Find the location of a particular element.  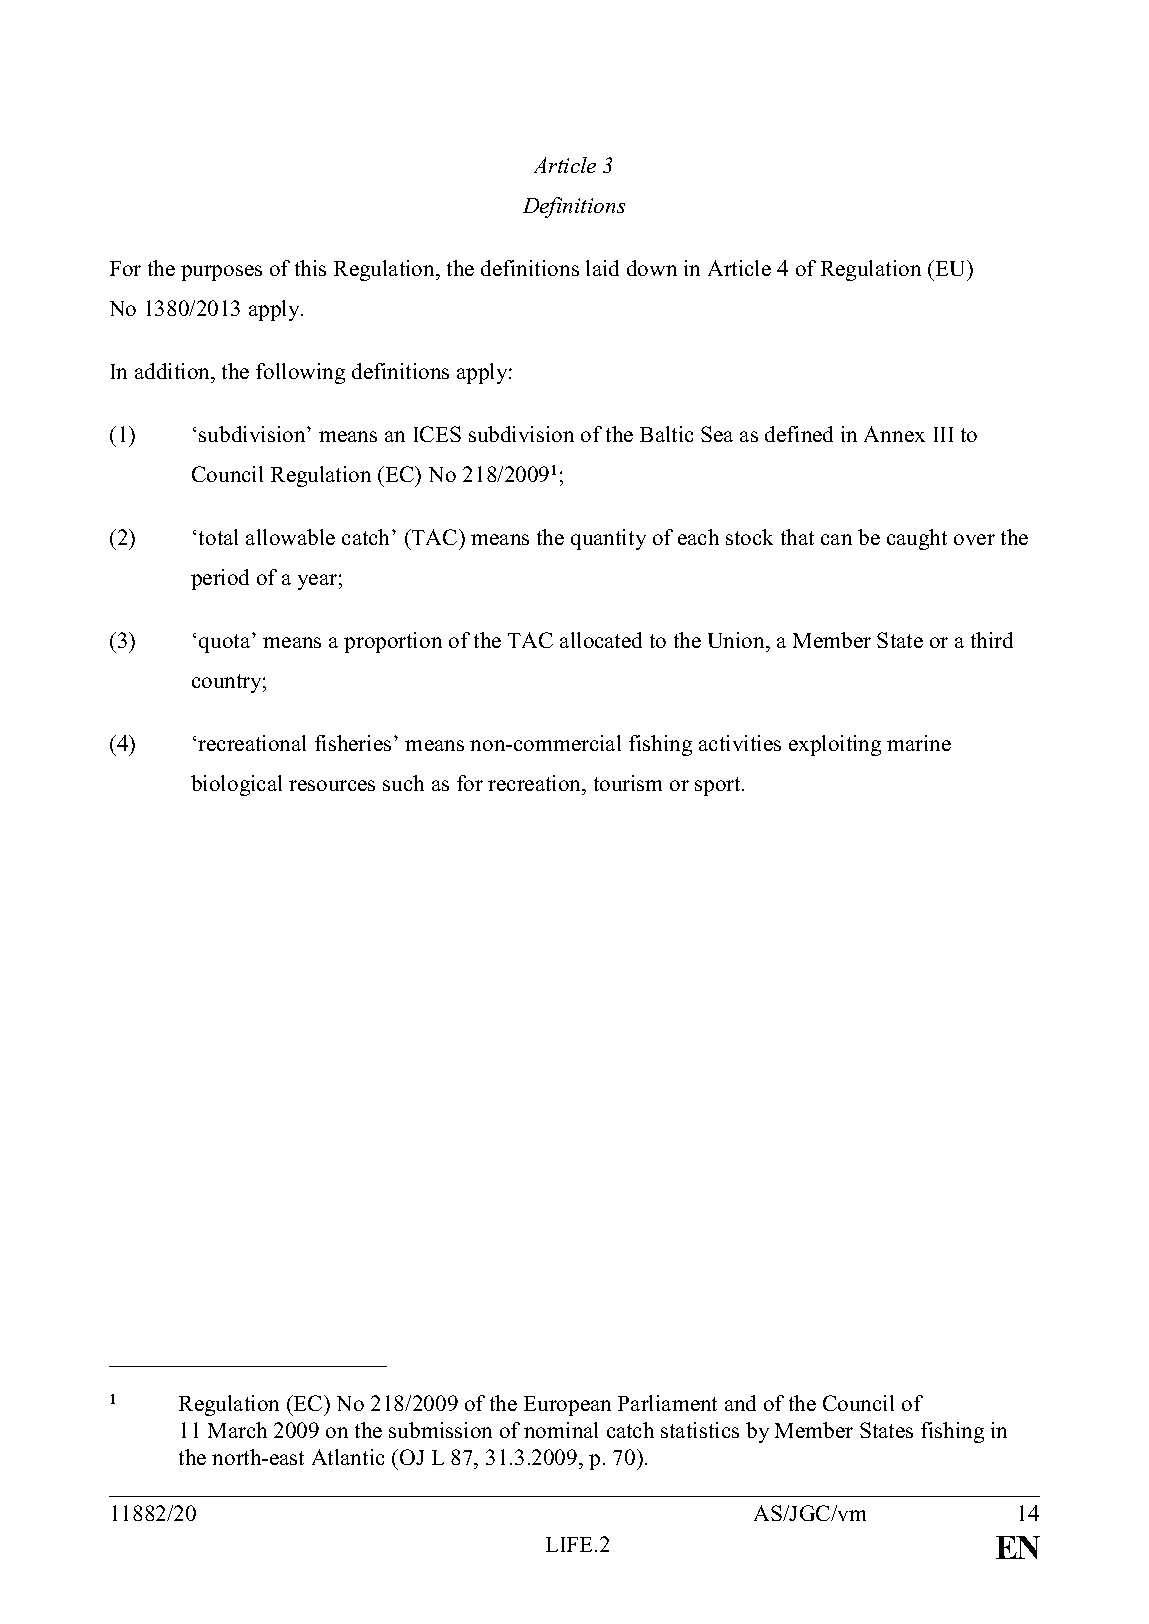

laid is located at coordinates (602, 268).
